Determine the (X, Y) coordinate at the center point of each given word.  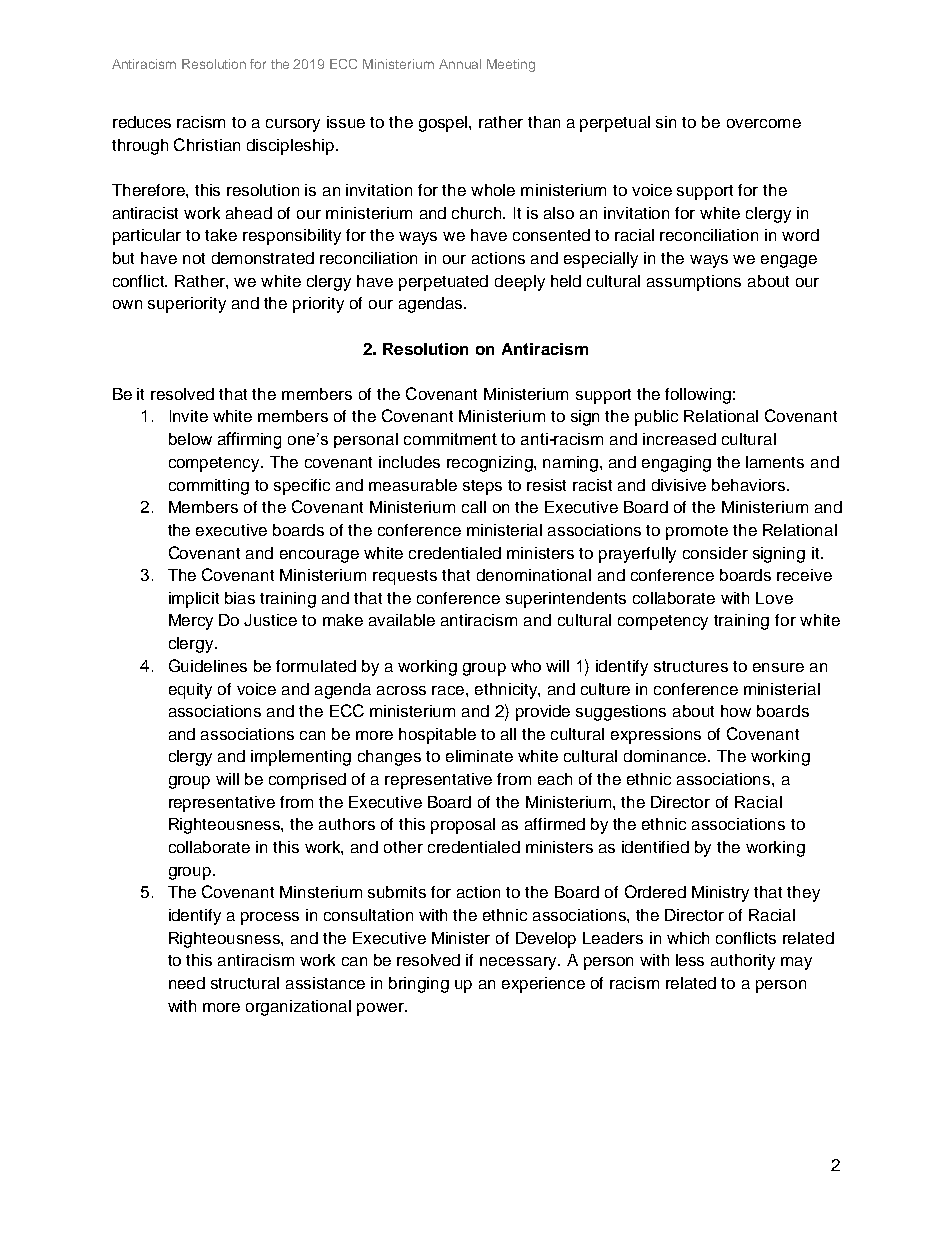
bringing (419, 985)
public (656, 418)
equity (190, 691)
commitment (450, 439)
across (401, 690)
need (187, 983)
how (736, 711)
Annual (460, 64)
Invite (189, 416)
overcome (764, 123)
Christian (207, 144)
